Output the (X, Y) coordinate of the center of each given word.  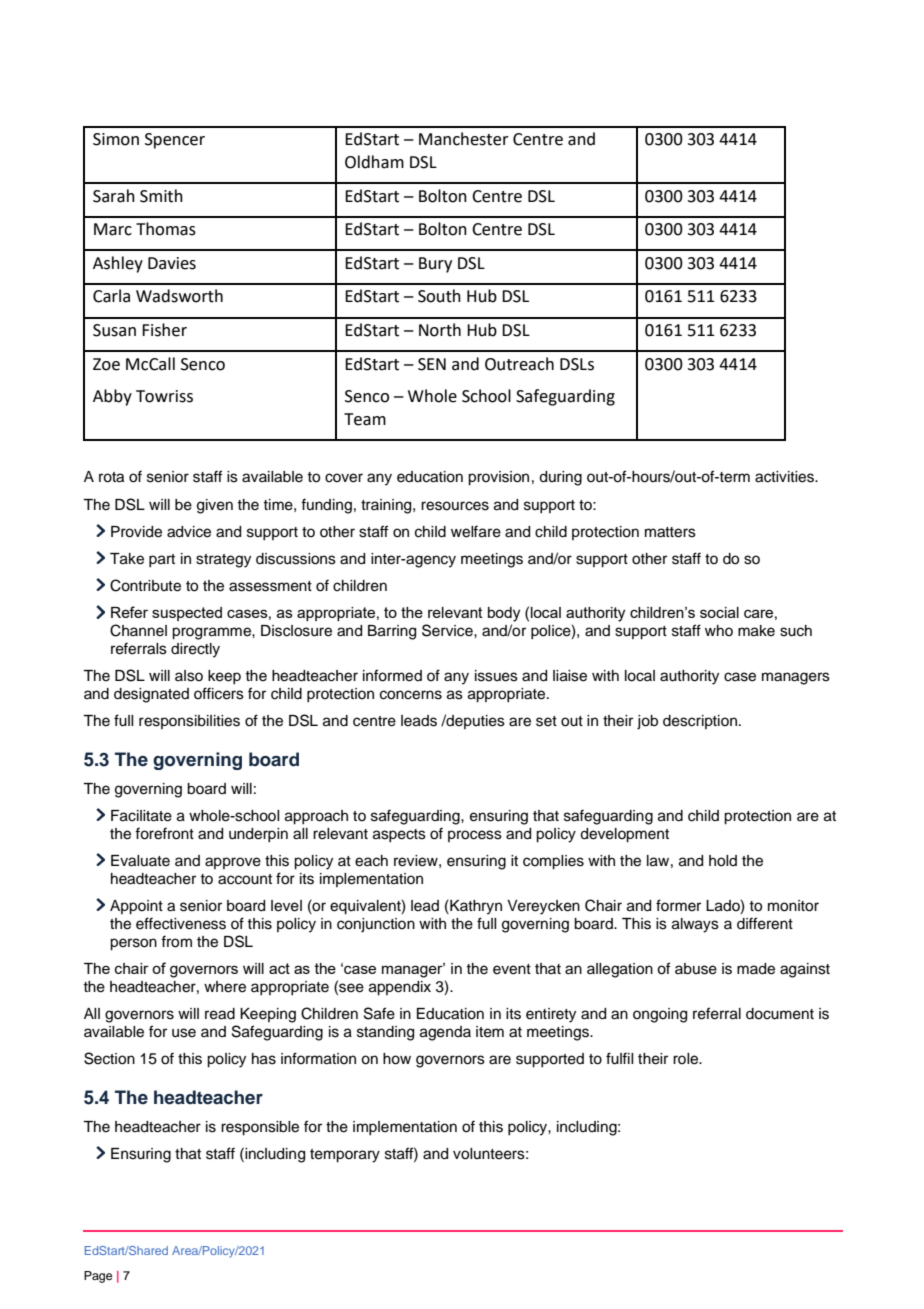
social (719, 612)
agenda (445, 1033)
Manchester (464, 139)
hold (723, 861)
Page (98, 1277)
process (475, 836)
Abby (112, 397)
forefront (164, 833)
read (220, 1014)
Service (448, 630)
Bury (435, 265)
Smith (161, 196)
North (440, 330)
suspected (187, 614)
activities (786, 477)
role (686, 1059)
